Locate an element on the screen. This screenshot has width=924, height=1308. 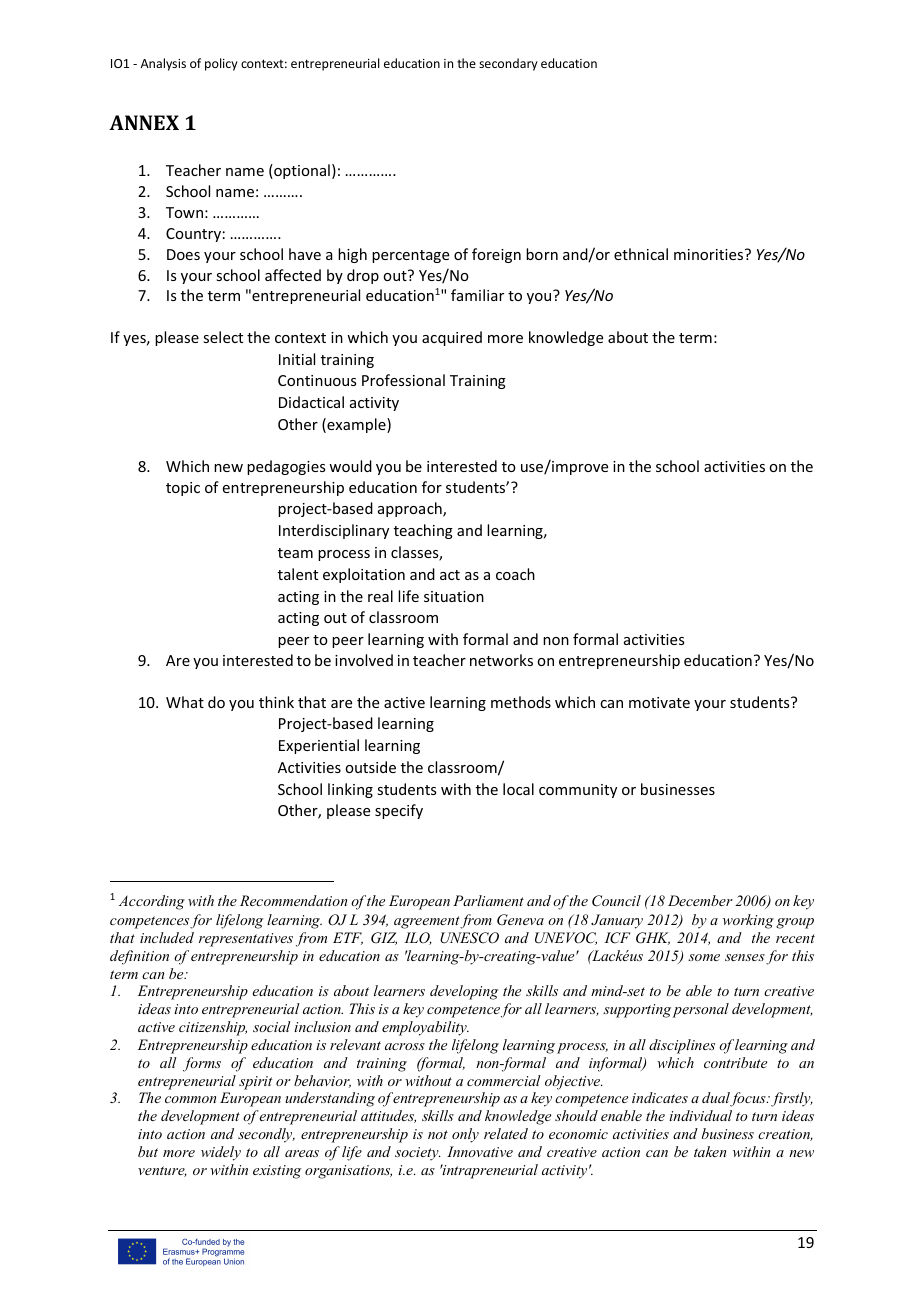
familiar is located at coordinates (477, 295).
